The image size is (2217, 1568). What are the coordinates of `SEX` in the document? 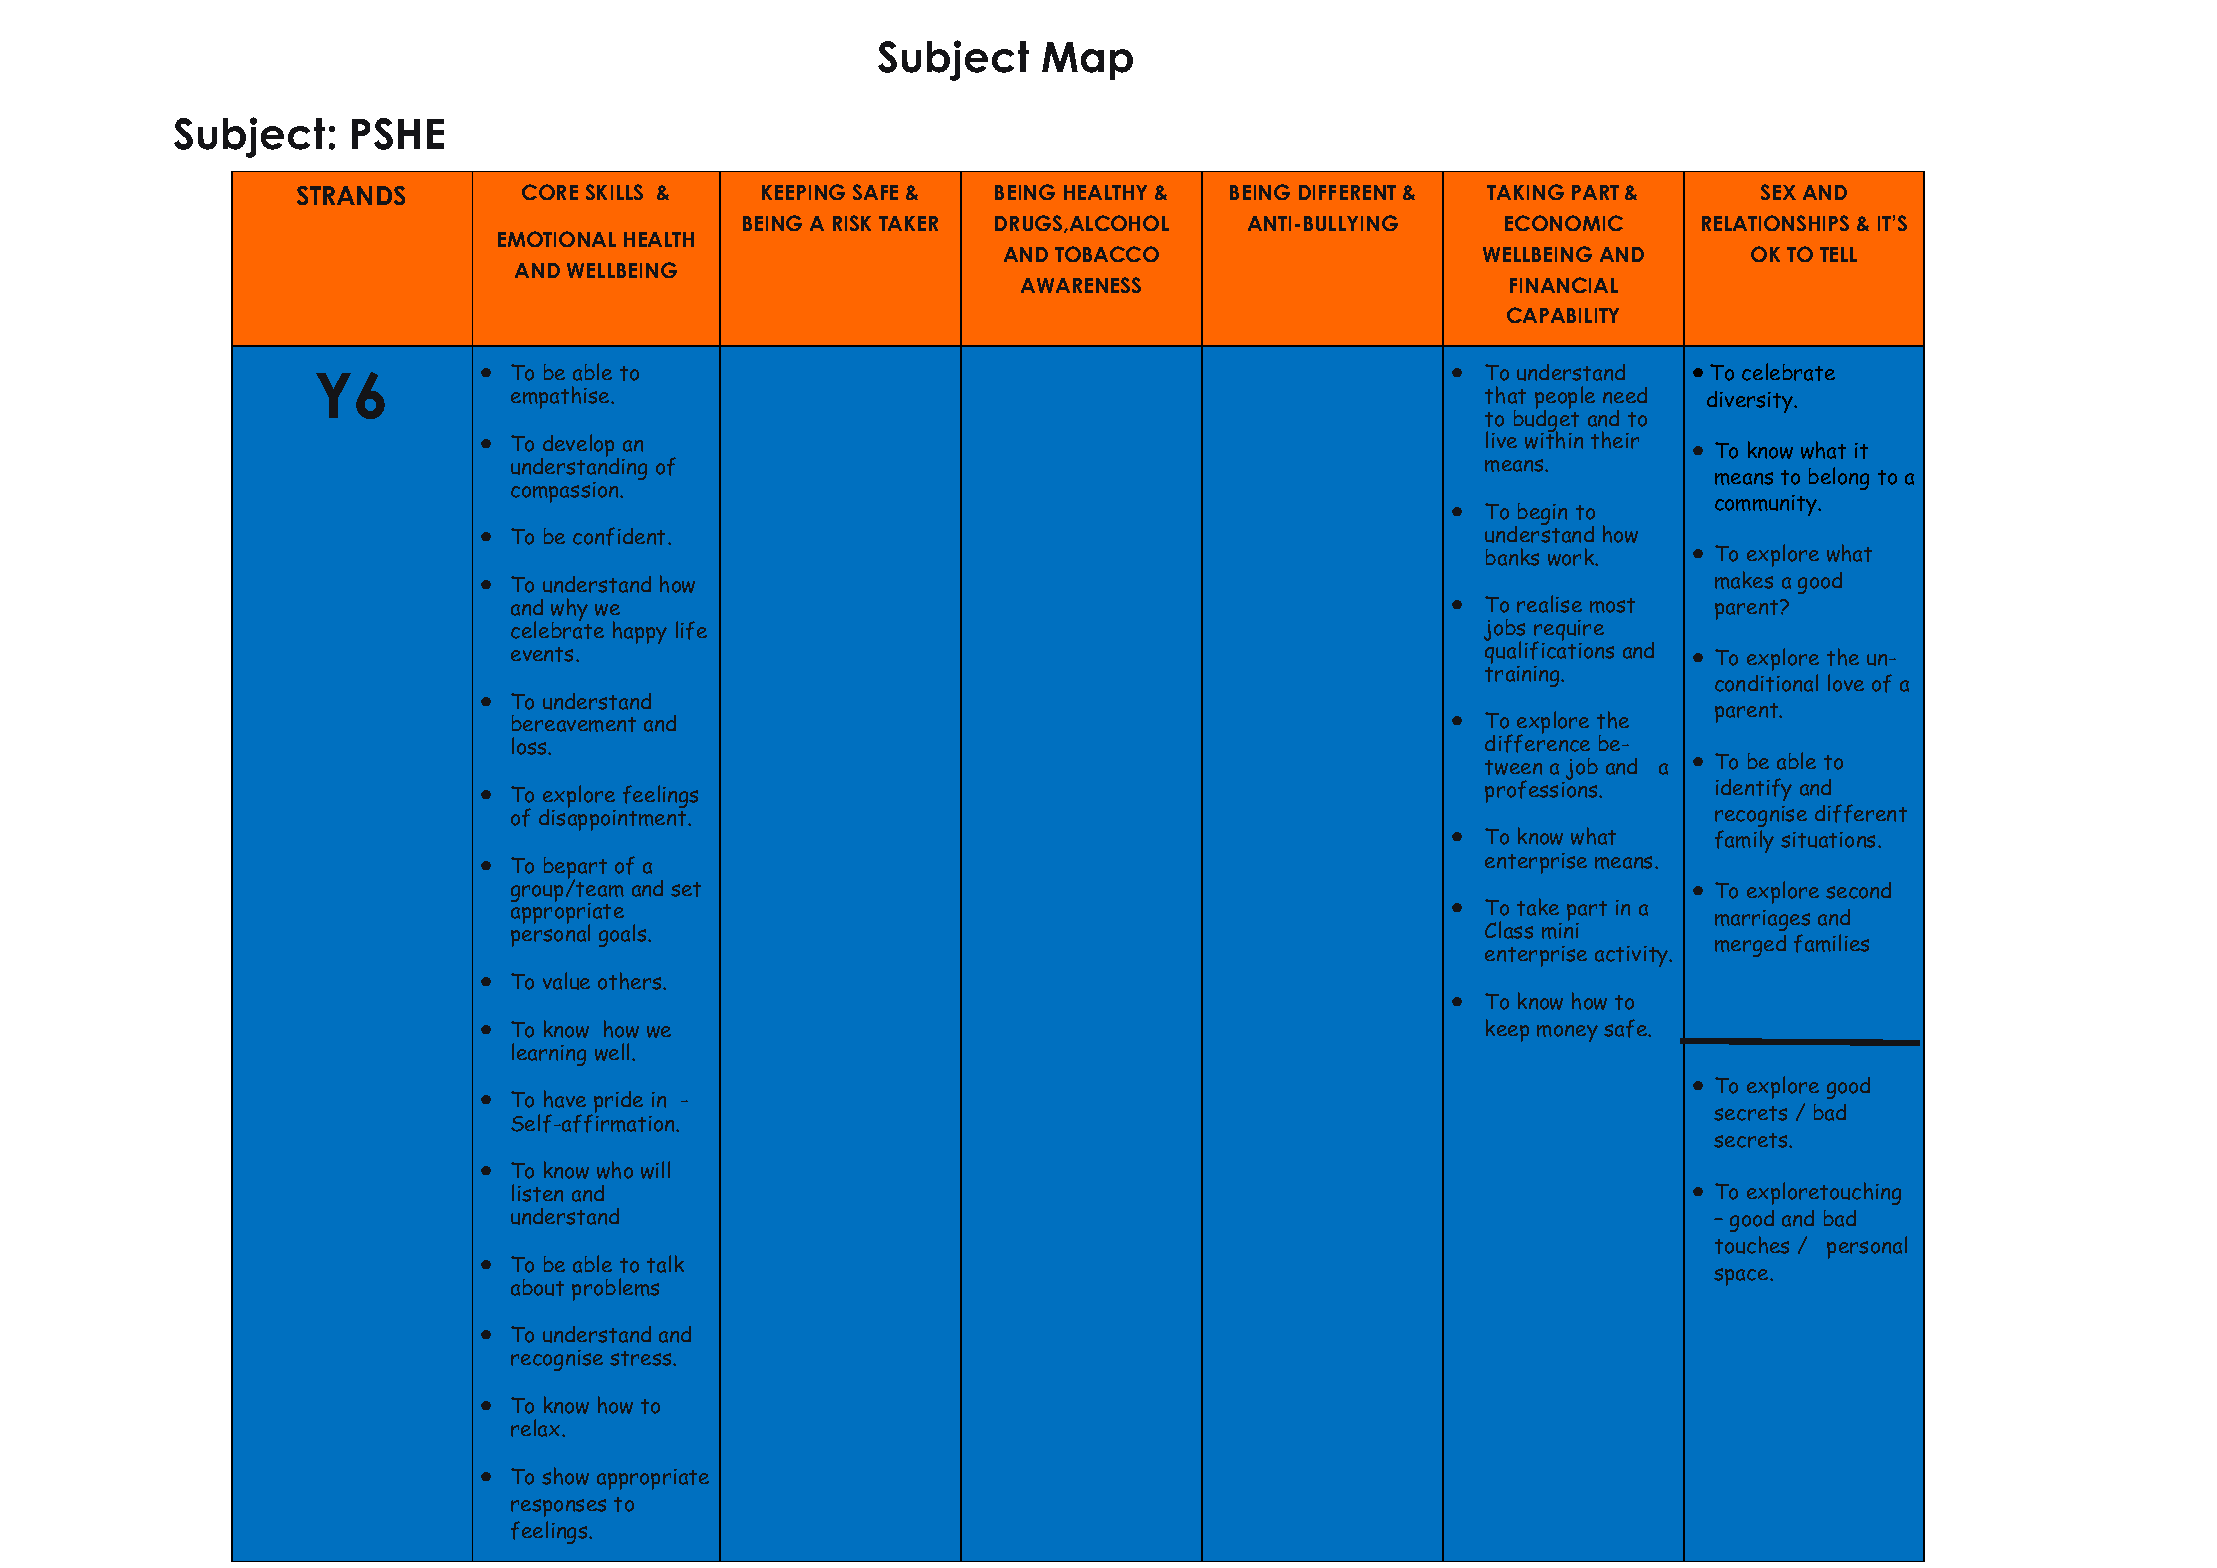 It's located at (1778, 192).
